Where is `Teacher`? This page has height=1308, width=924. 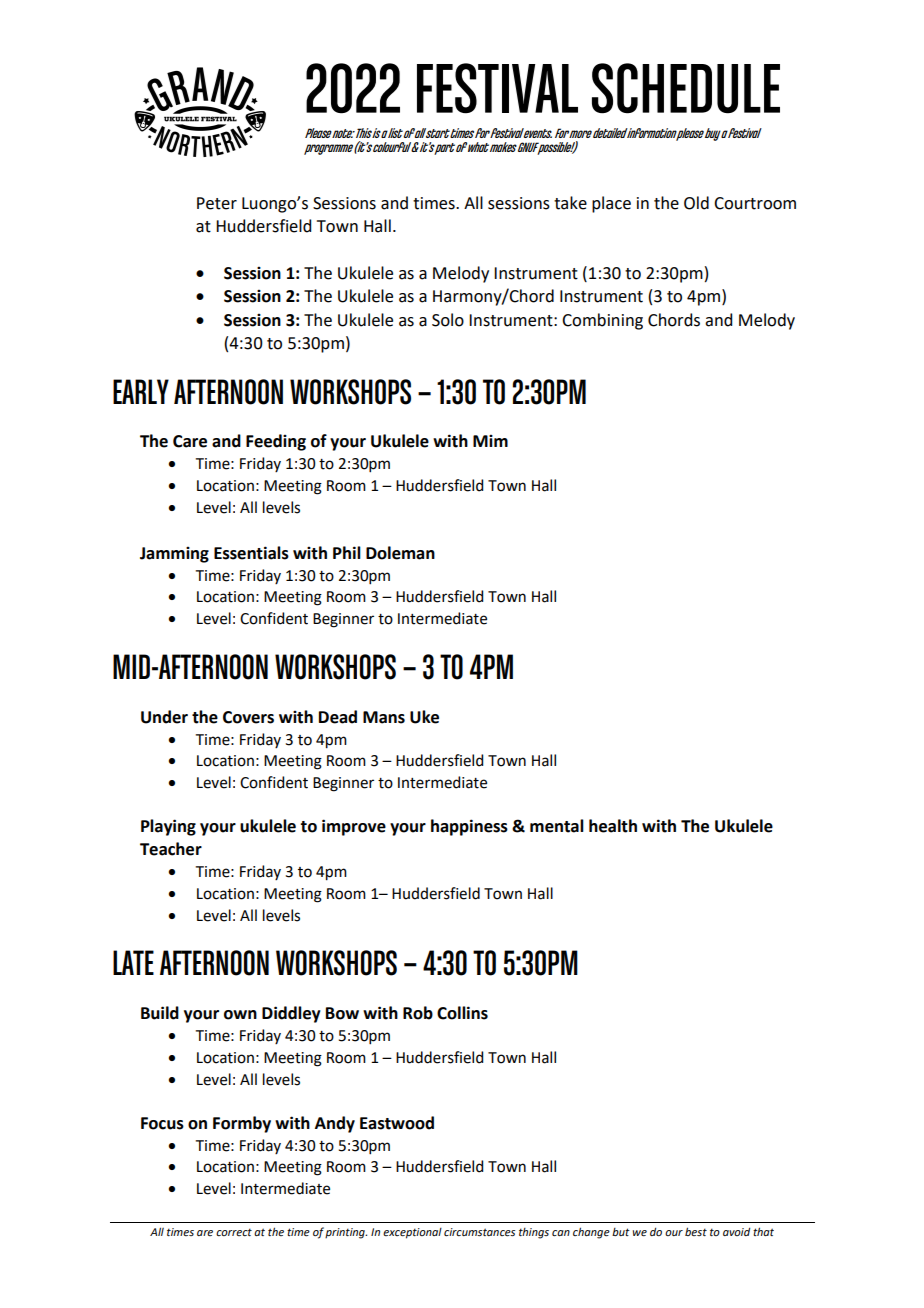
Teacher is located at coordinates (171, 849).
